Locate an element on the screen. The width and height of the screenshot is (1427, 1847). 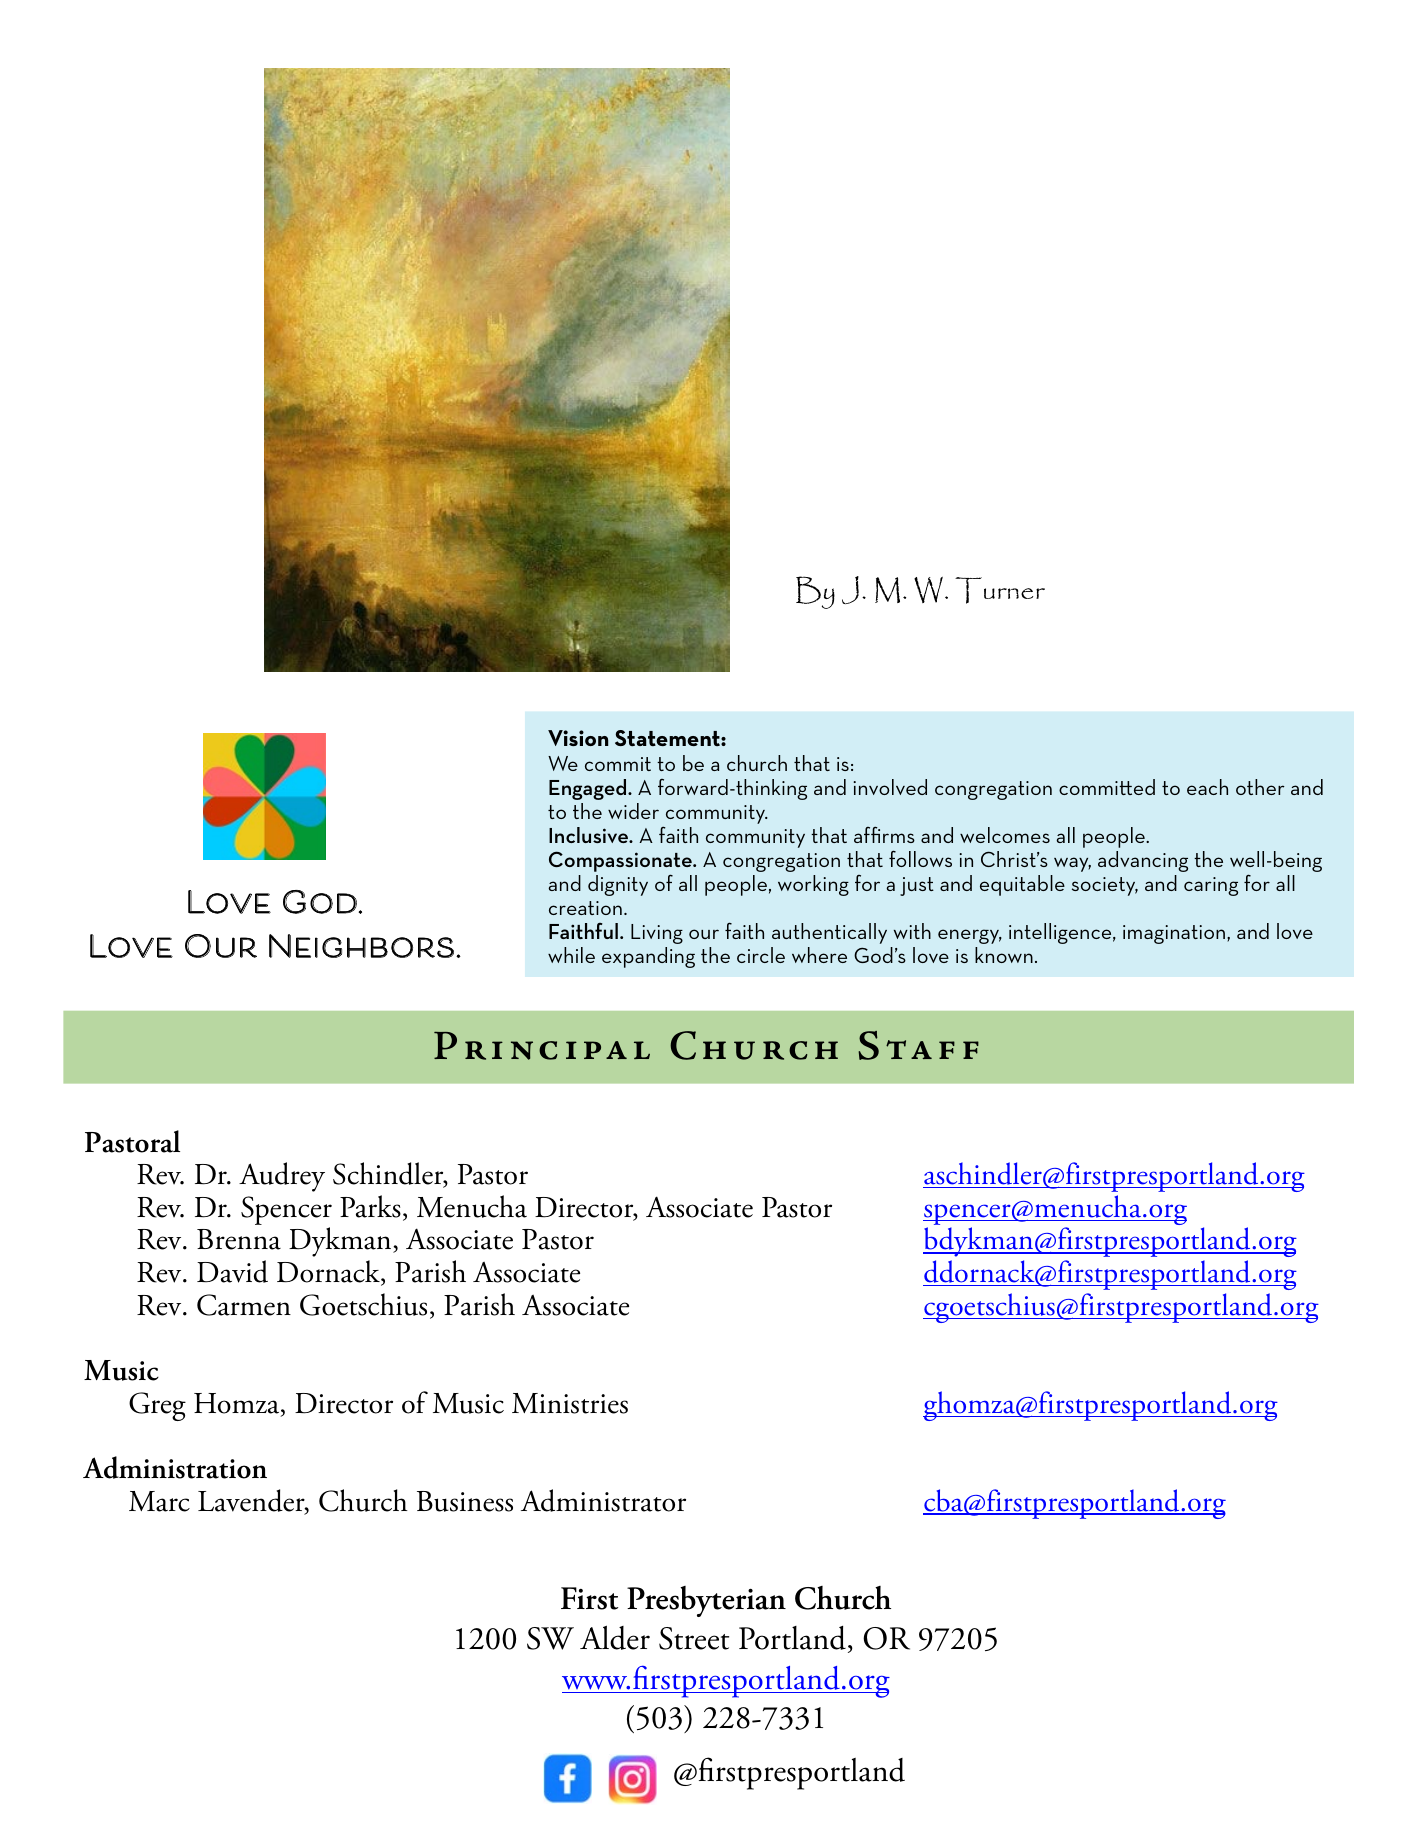
Carmen is located at coordinates (244, 1305).
